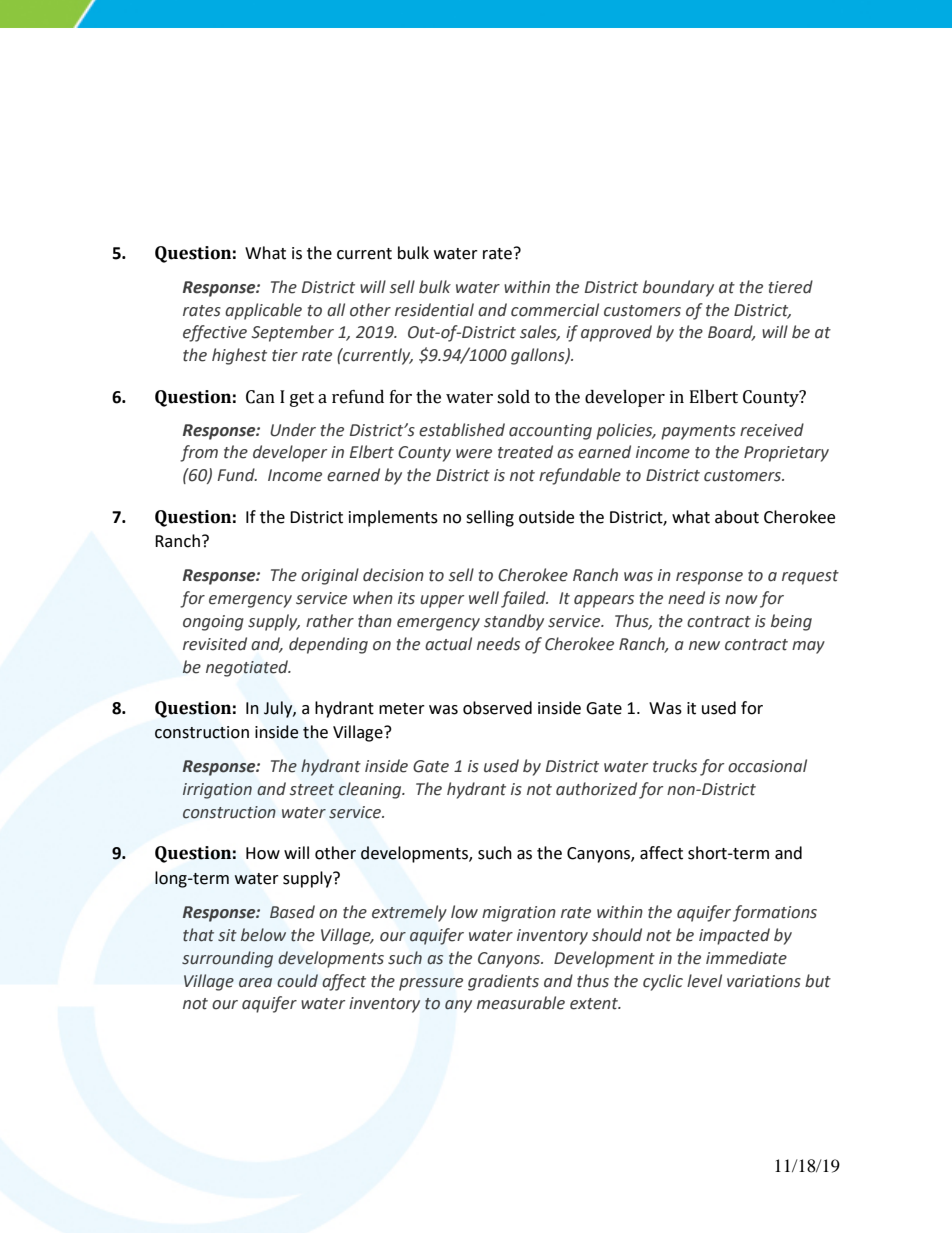 Image resolution: width=952 pixels, height=1233 pixels. What do you see at coordinates (767, 766) in the image?
I see `occasional` at bounding box center [767, 766].
